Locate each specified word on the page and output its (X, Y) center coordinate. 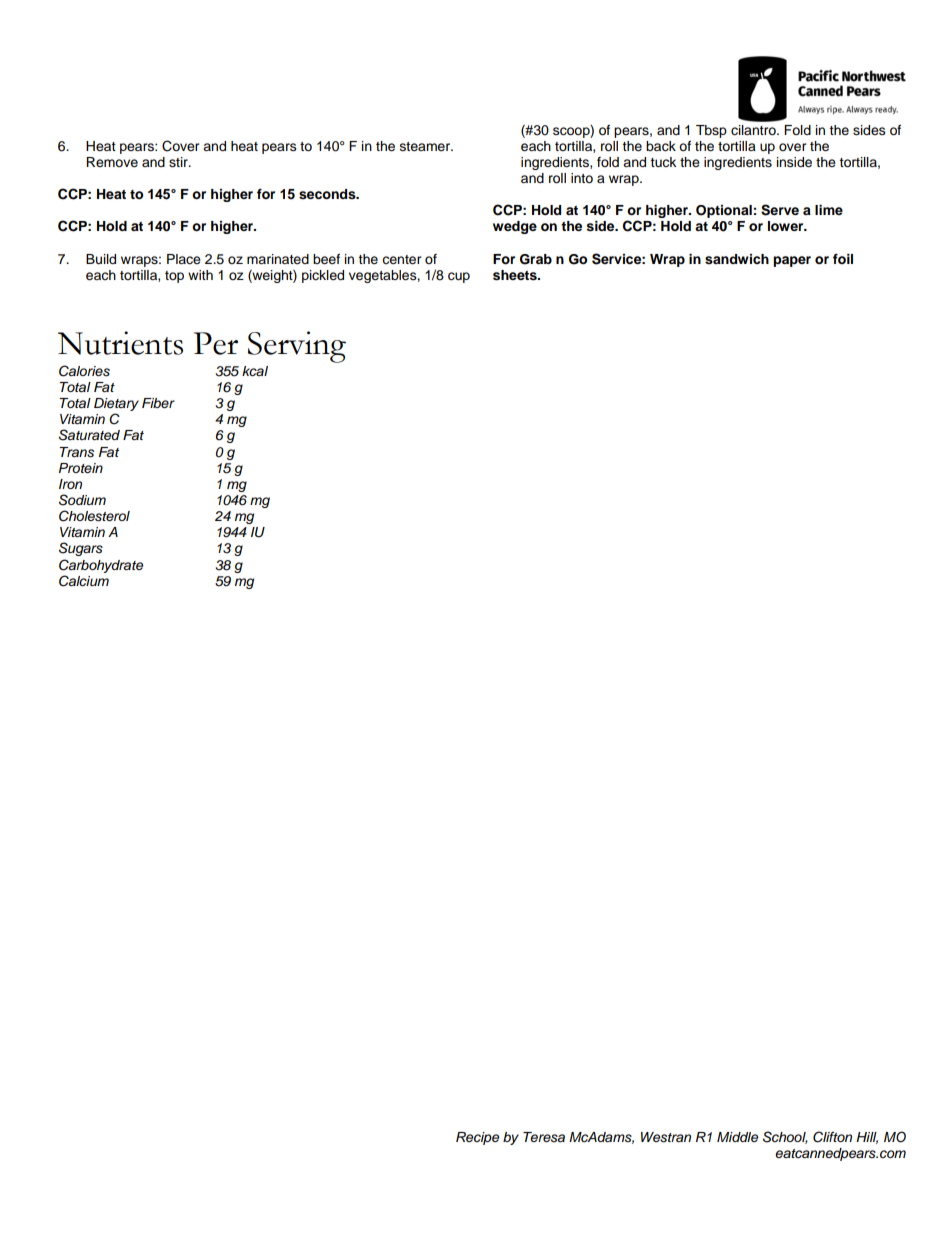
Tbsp (711, 131)
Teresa (544, 1137)
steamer (426, 146)
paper (792, 261)
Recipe (477, 1138)
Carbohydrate (101, 566)
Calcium (84, 581)
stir (179, 162)
